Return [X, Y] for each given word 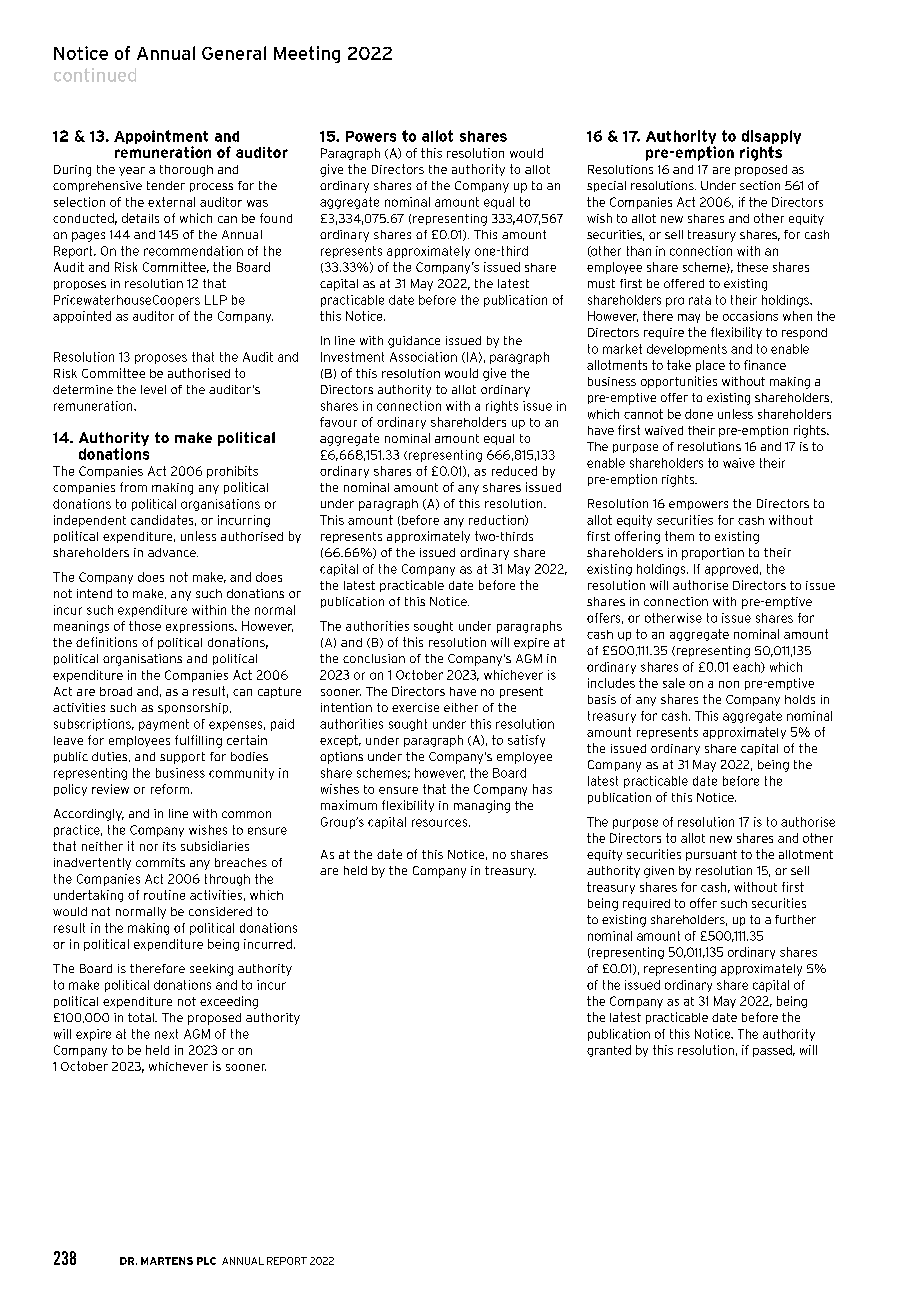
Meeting [307, 54]
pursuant [711, 855]
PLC [206, 1261]
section [760, 185]
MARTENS [167, 1261]
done [699, 414]
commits [160, 862]
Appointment [161, 138]
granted [609, 1051]
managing [482, 806]
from [133, 487]
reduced [514, 471]
